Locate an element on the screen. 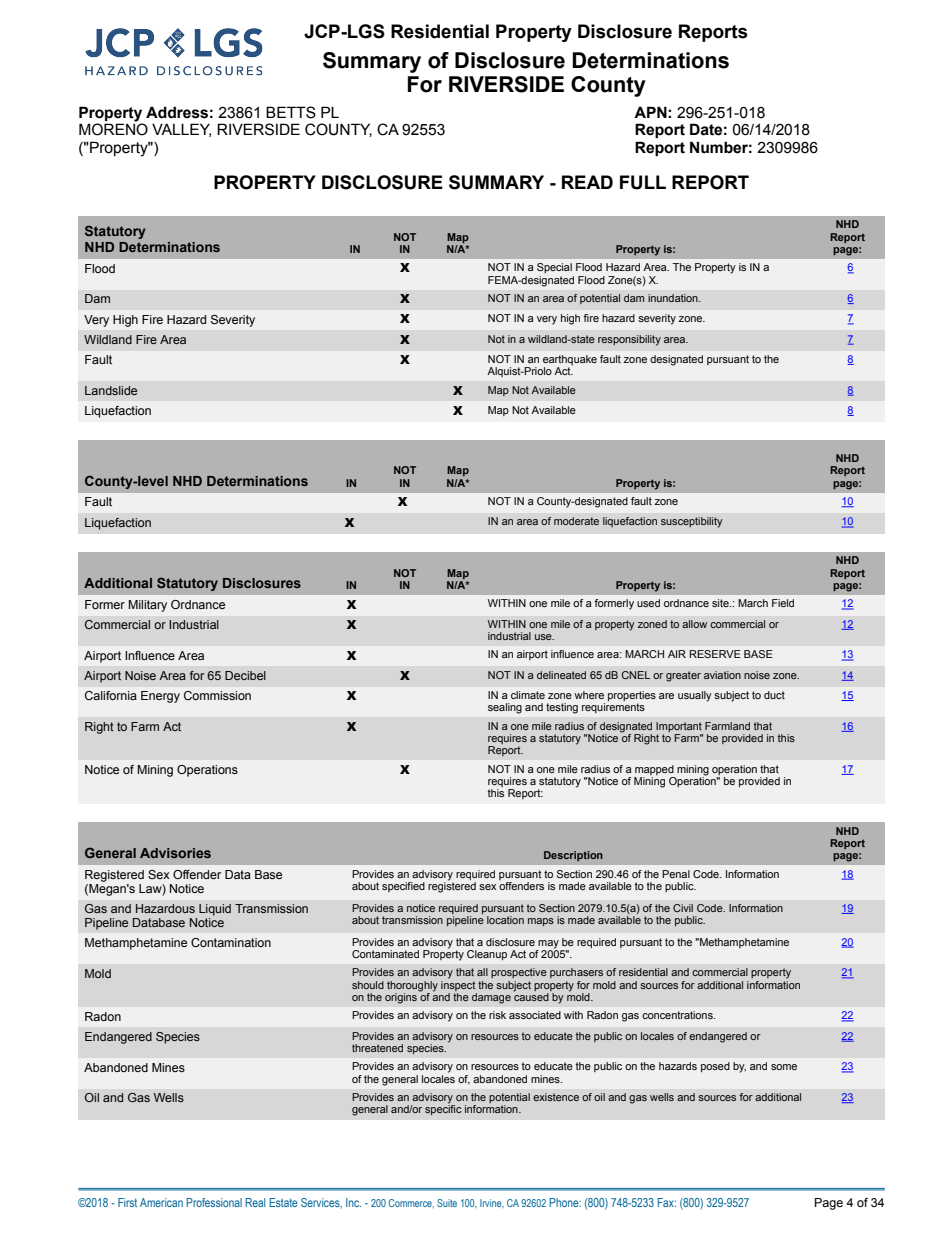  Professional is located at coordinates (214, 1202).
